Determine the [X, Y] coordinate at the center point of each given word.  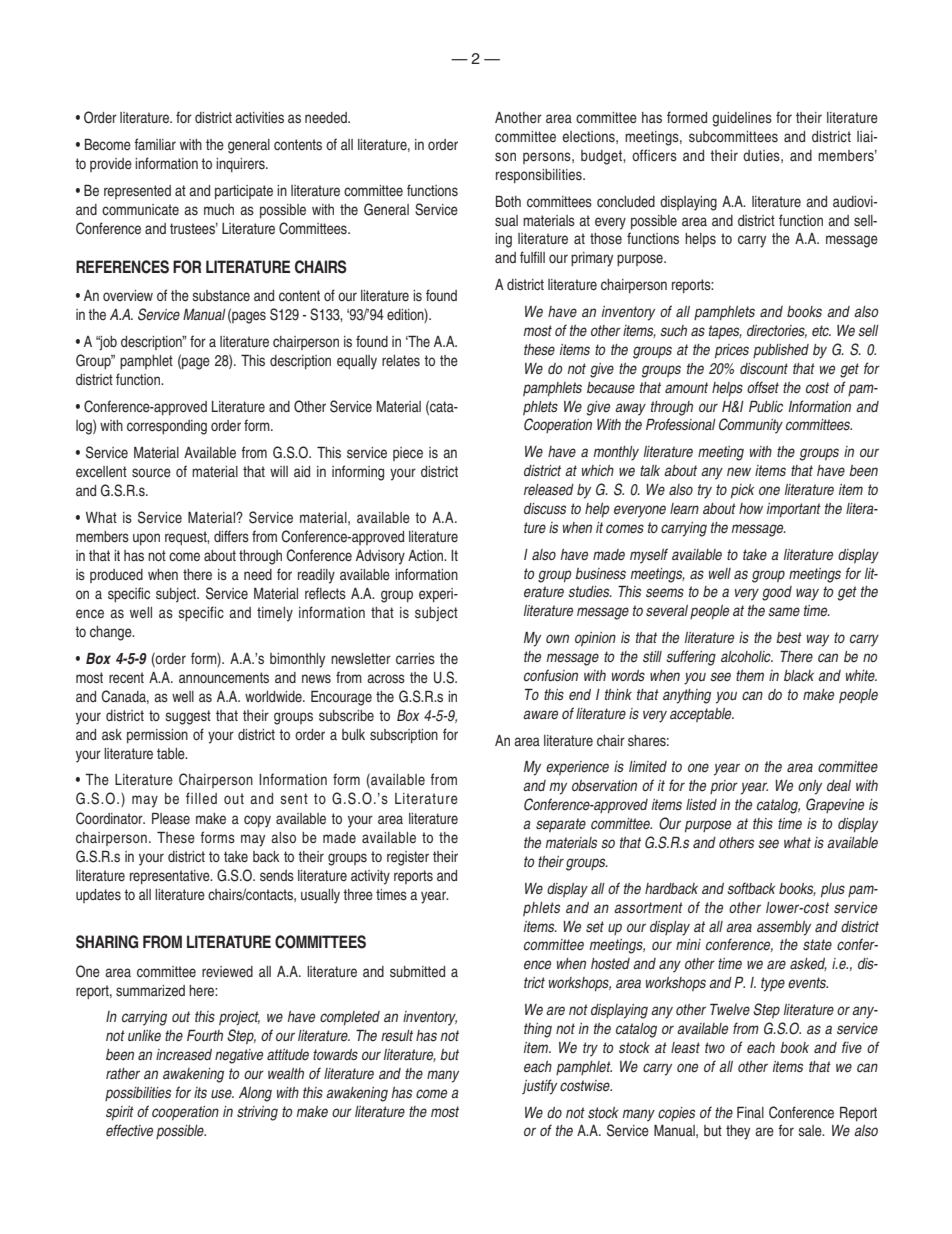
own [557, 638]
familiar [155, 144]
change [112, 633]
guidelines [742, 119]
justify [539, 1087]
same [784, 612]
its [200, 1092]
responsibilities [540, 176]
